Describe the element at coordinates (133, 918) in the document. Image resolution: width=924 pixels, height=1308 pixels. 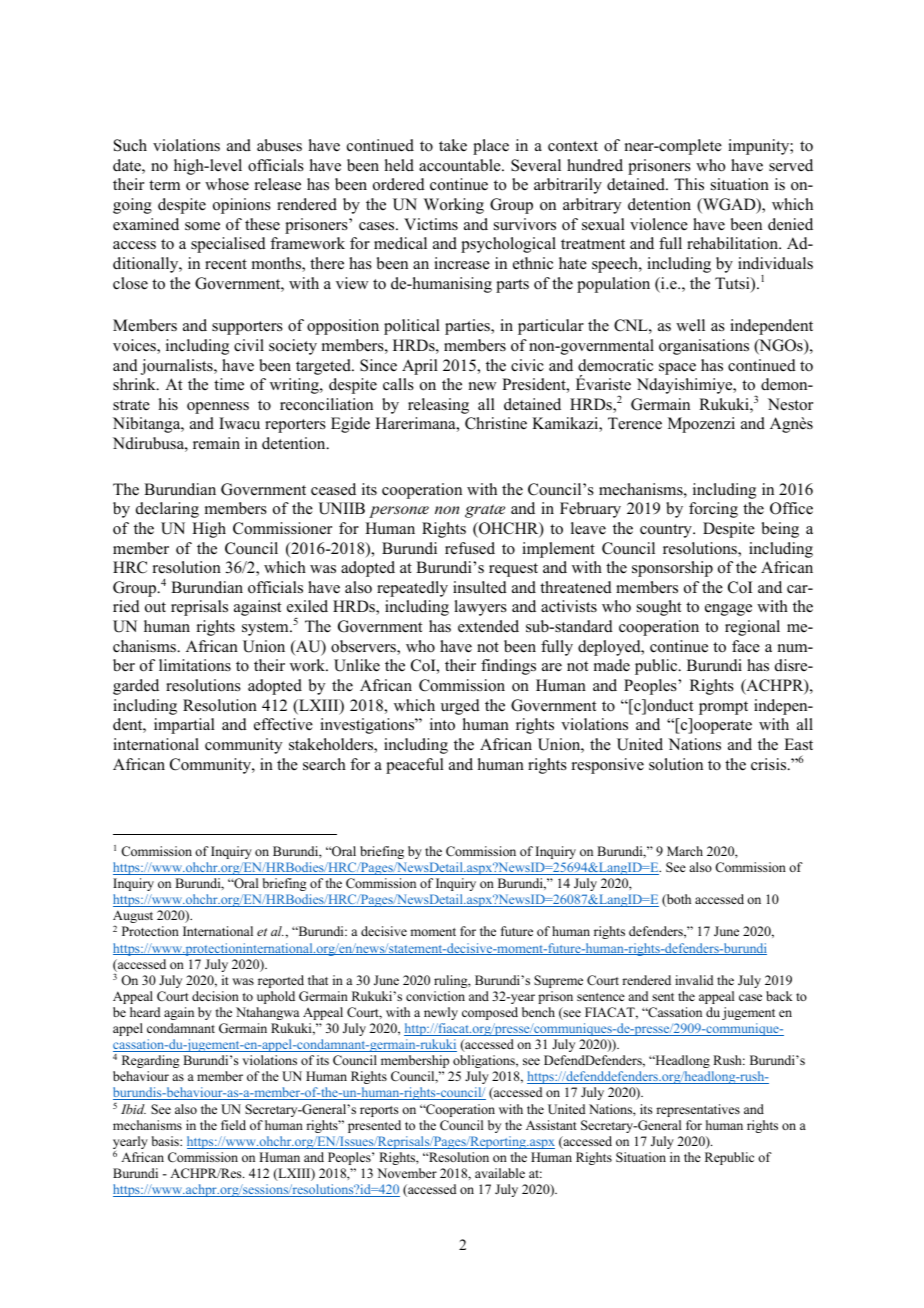
I see `August` at that location.
